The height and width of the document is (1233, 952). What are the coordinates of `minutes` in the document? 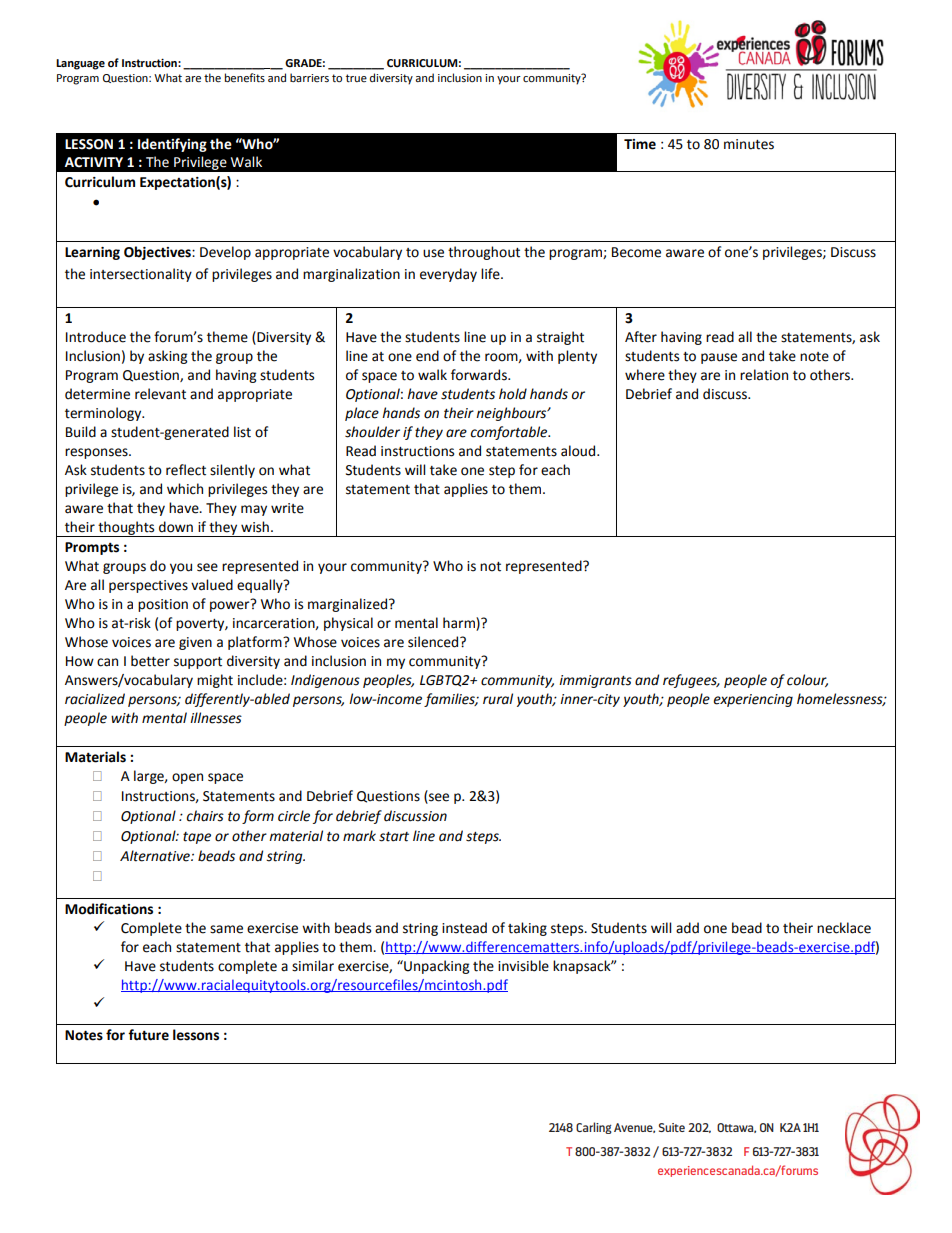 It's located at (749, 144).
